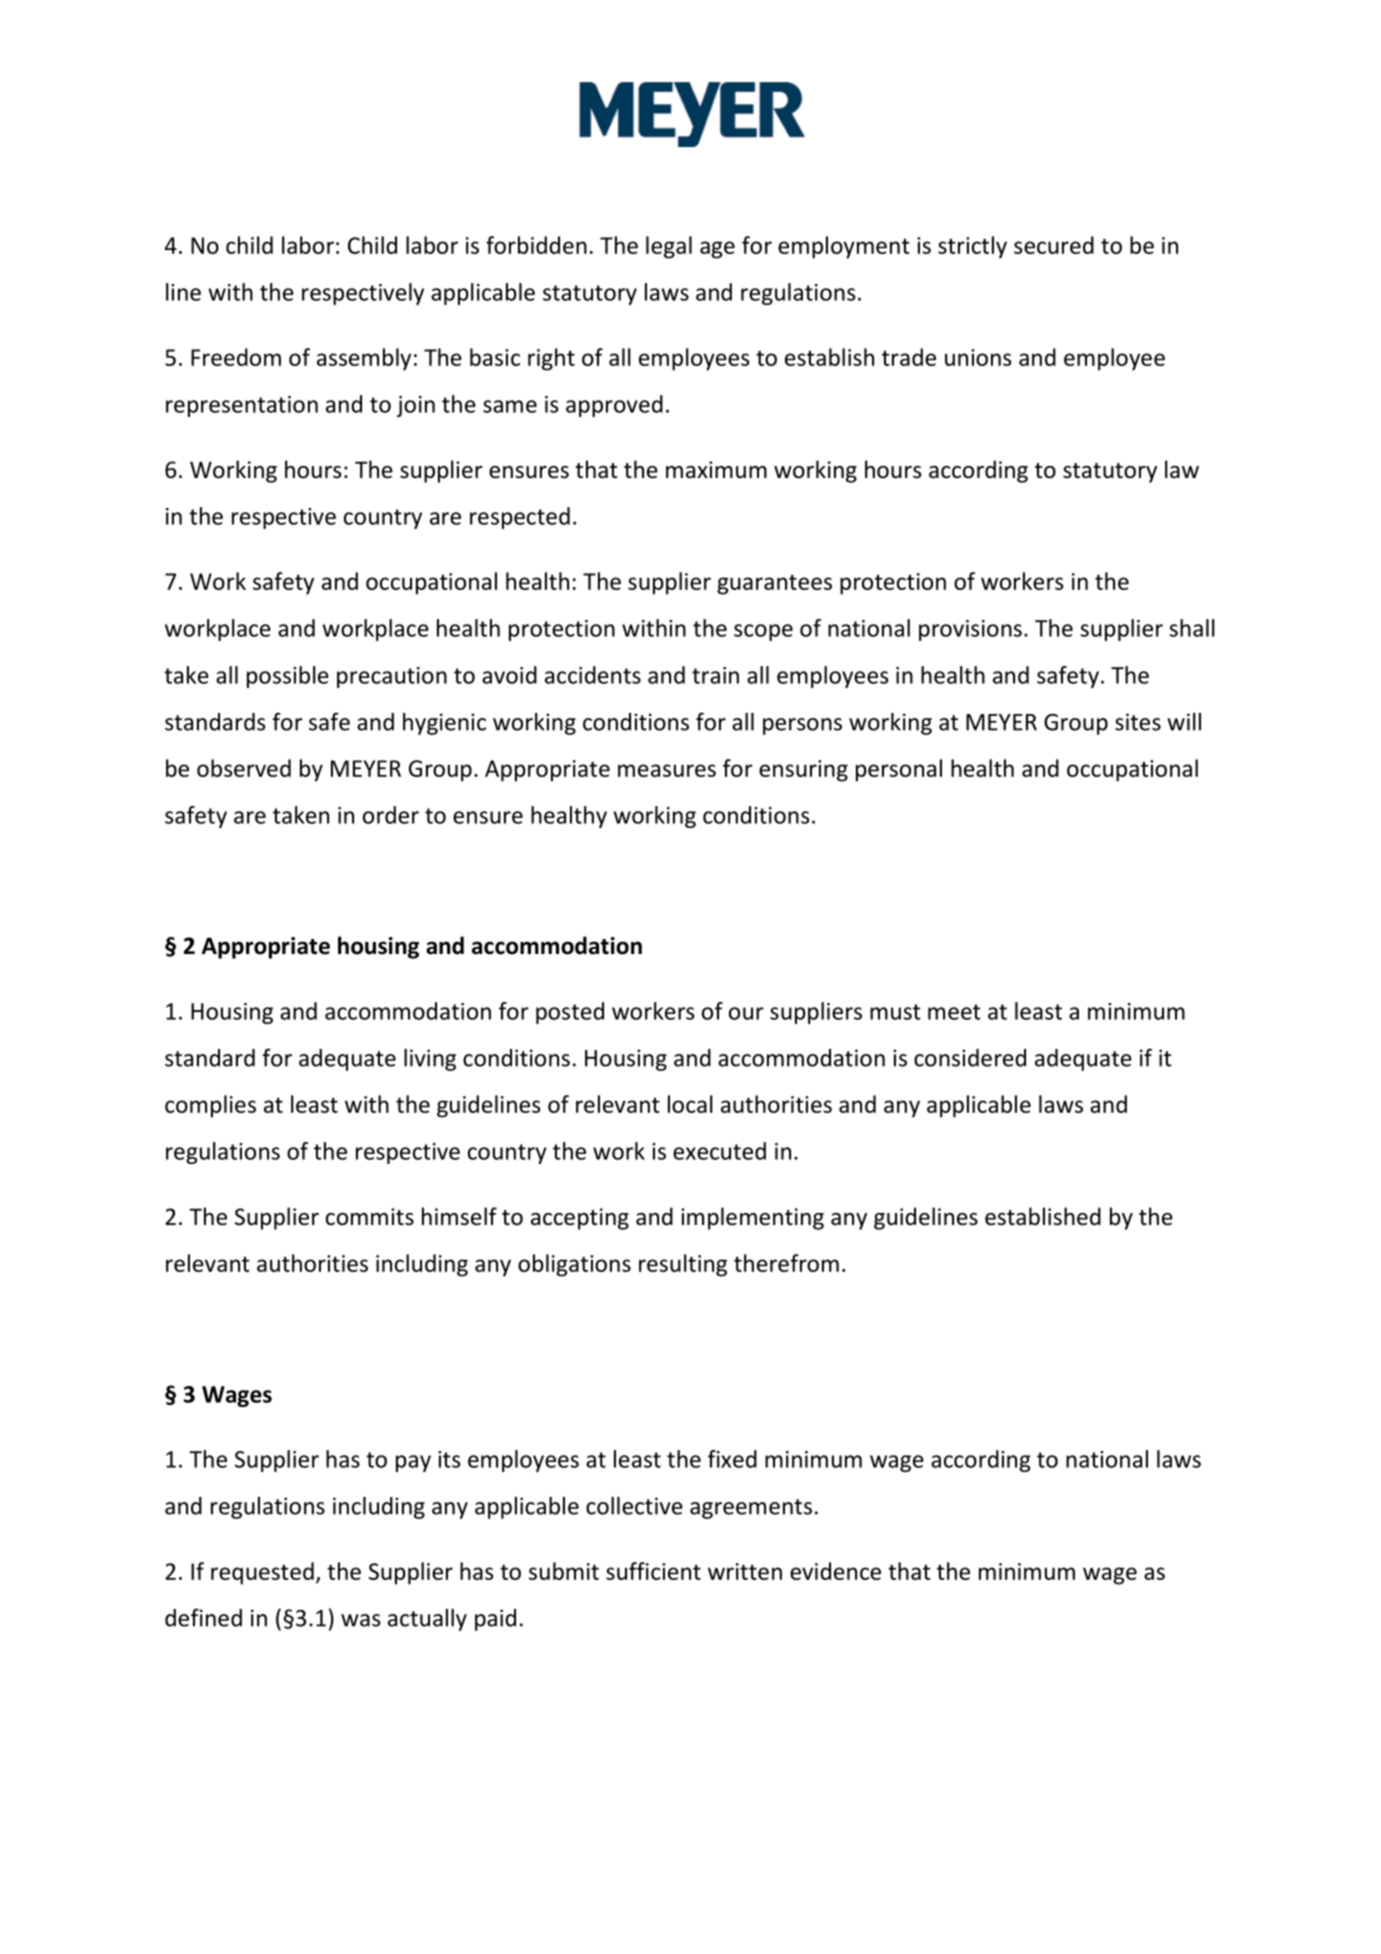 This screenshot has width=1381, height=1954. I want to click on requested, so click(262, 1573).
